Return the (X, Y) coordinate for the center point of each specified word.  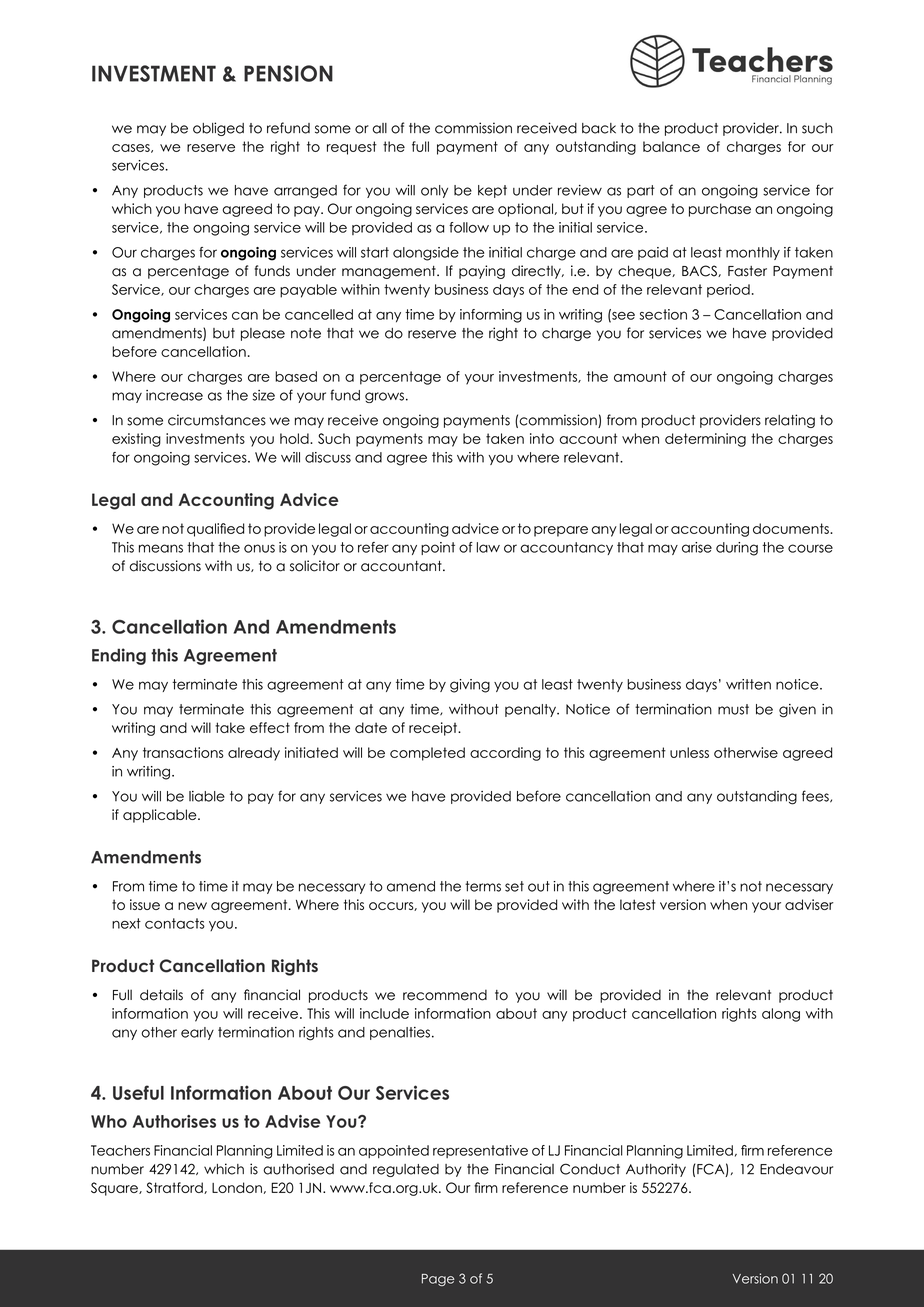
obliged (218, 129)
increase (174, 395)
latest (638, 904)
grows (384, 397)
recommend (445, 995)
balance (671, 146)
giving (470, 686)
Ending (119, 656)
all (379, 128)
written (748, 684)
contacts (175, 923)
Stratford (175, 1188)
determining (705, 440)
